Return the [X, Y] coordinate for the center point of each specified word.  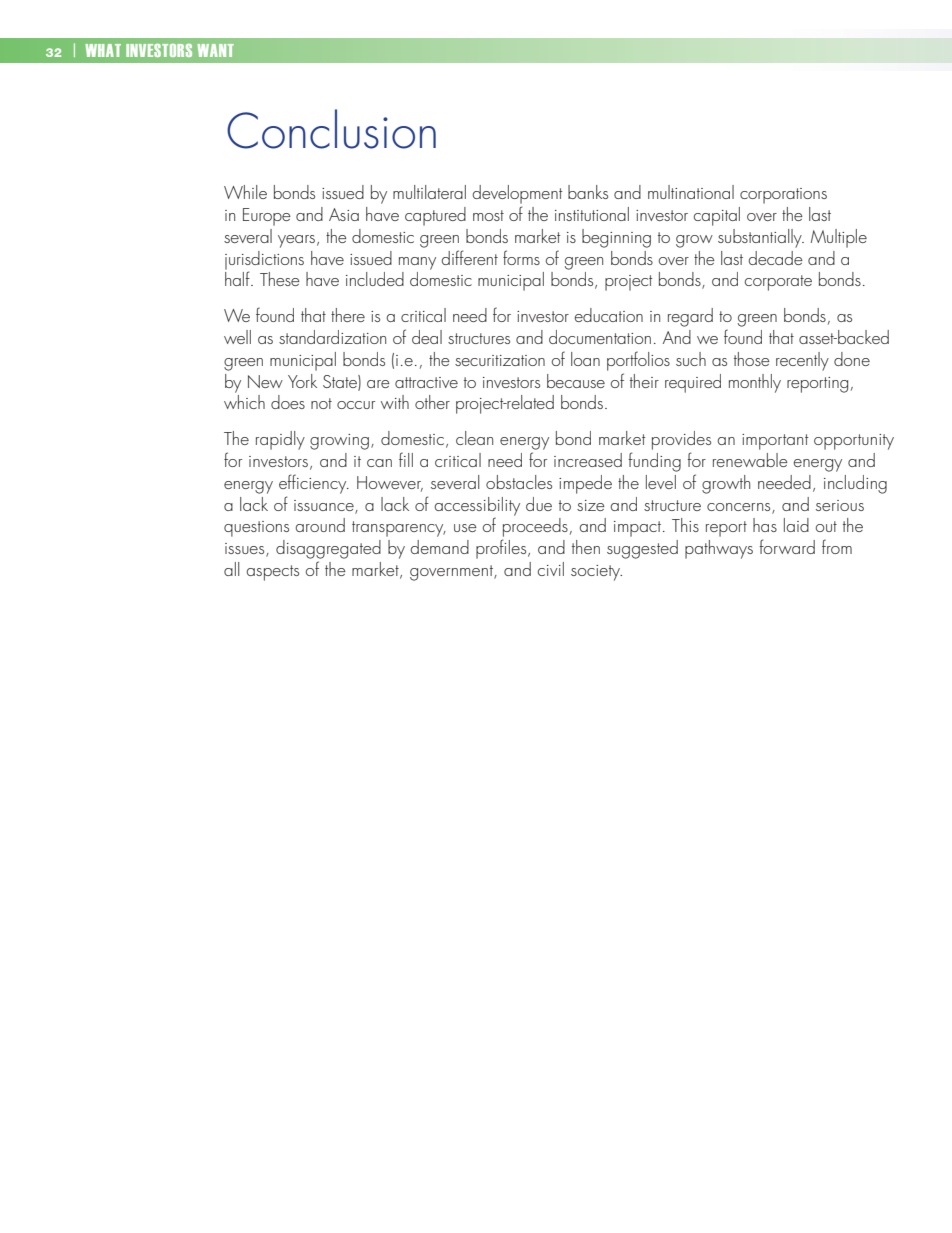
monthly [755, 383]
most [488, 215]
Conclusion [331, 129]
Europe [267, 217]
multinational [691, 192]
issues [246, 550]
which [244, 402]
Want [216, 50]
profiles [502, 549]
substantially [761, 238]
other [432, 402]
